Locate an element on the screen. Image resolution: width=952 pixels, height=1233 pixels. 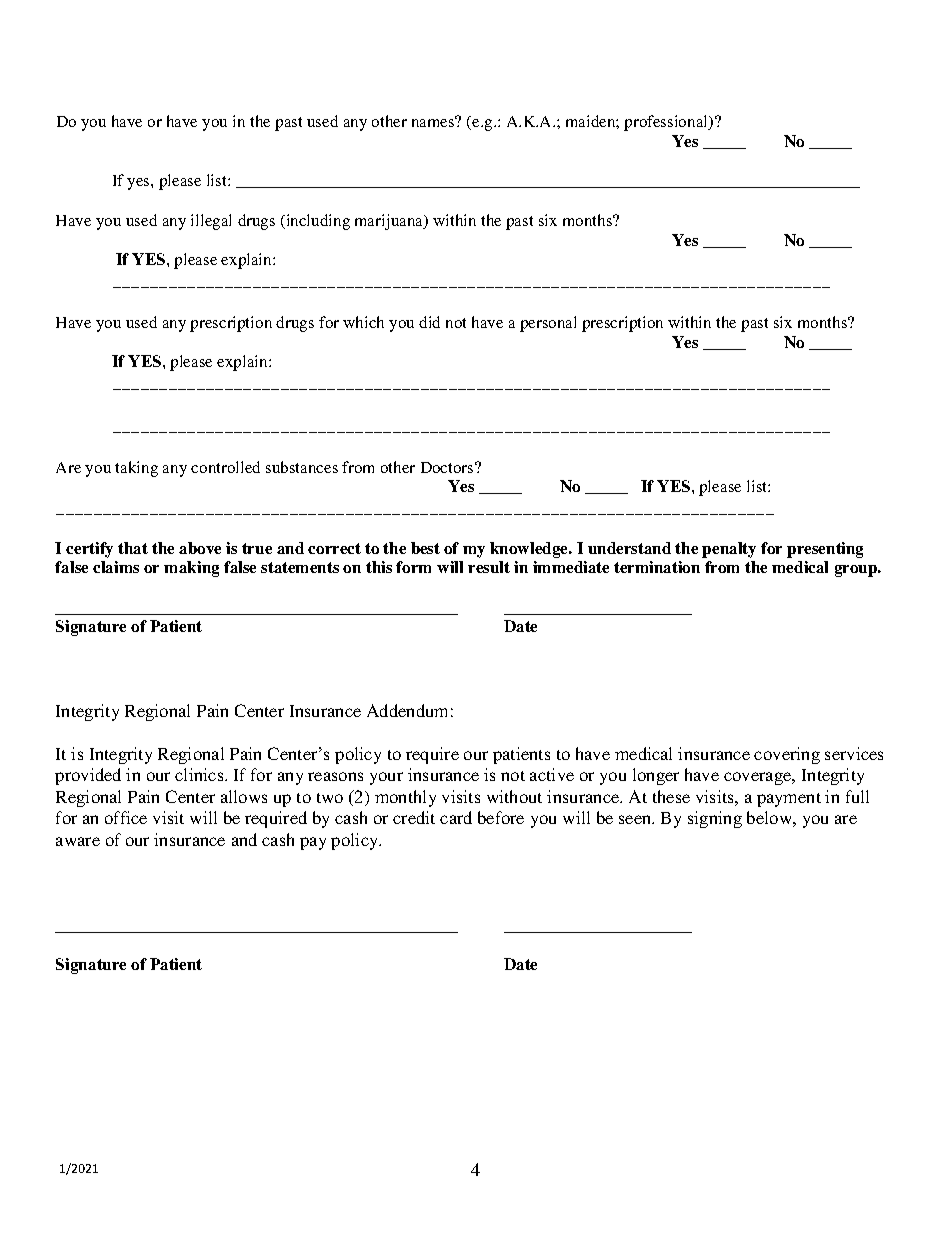
names is located at coordinates (434, 122).
